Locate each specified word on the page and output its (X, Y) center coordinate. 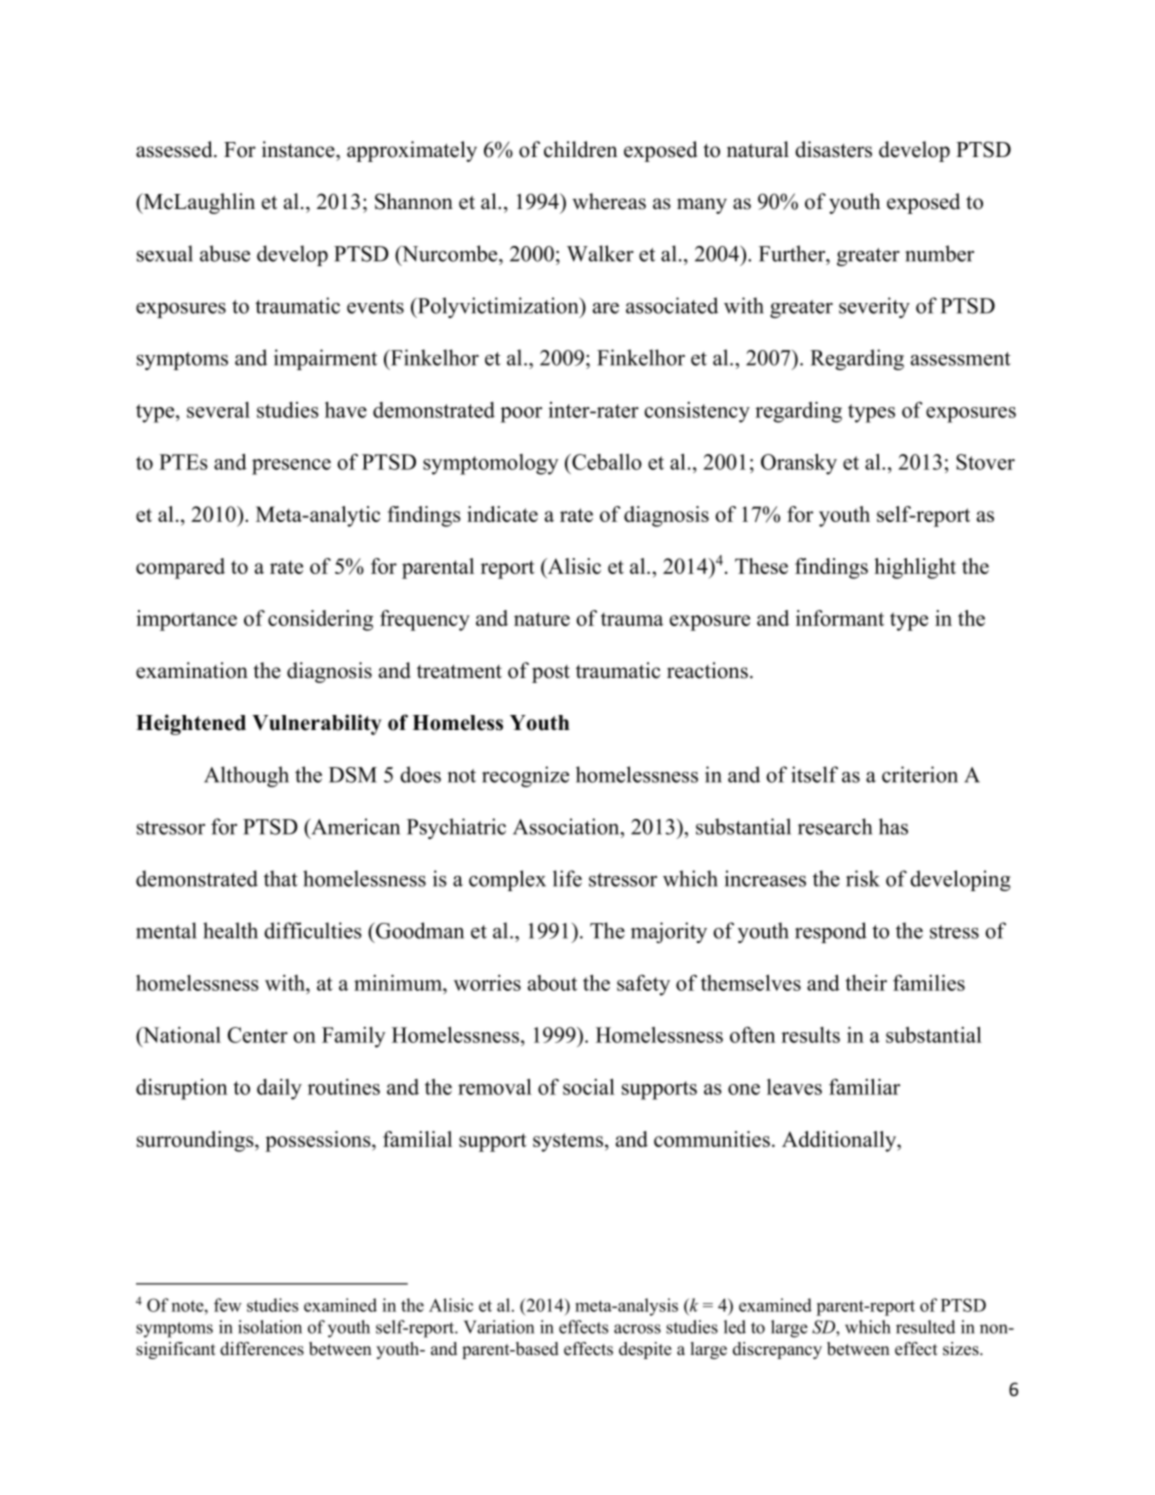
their (866, 983)
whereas (609, 201)
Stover (985, 462)
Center (258, 1035)
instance (299, 149)
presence (291, 467)
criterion (920, 774)
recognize (525, 776)
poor (521, 415)
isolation (270, 1327)
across (637, 1329)
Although (246, 776)
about (552, 983)
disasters (833, 149)
